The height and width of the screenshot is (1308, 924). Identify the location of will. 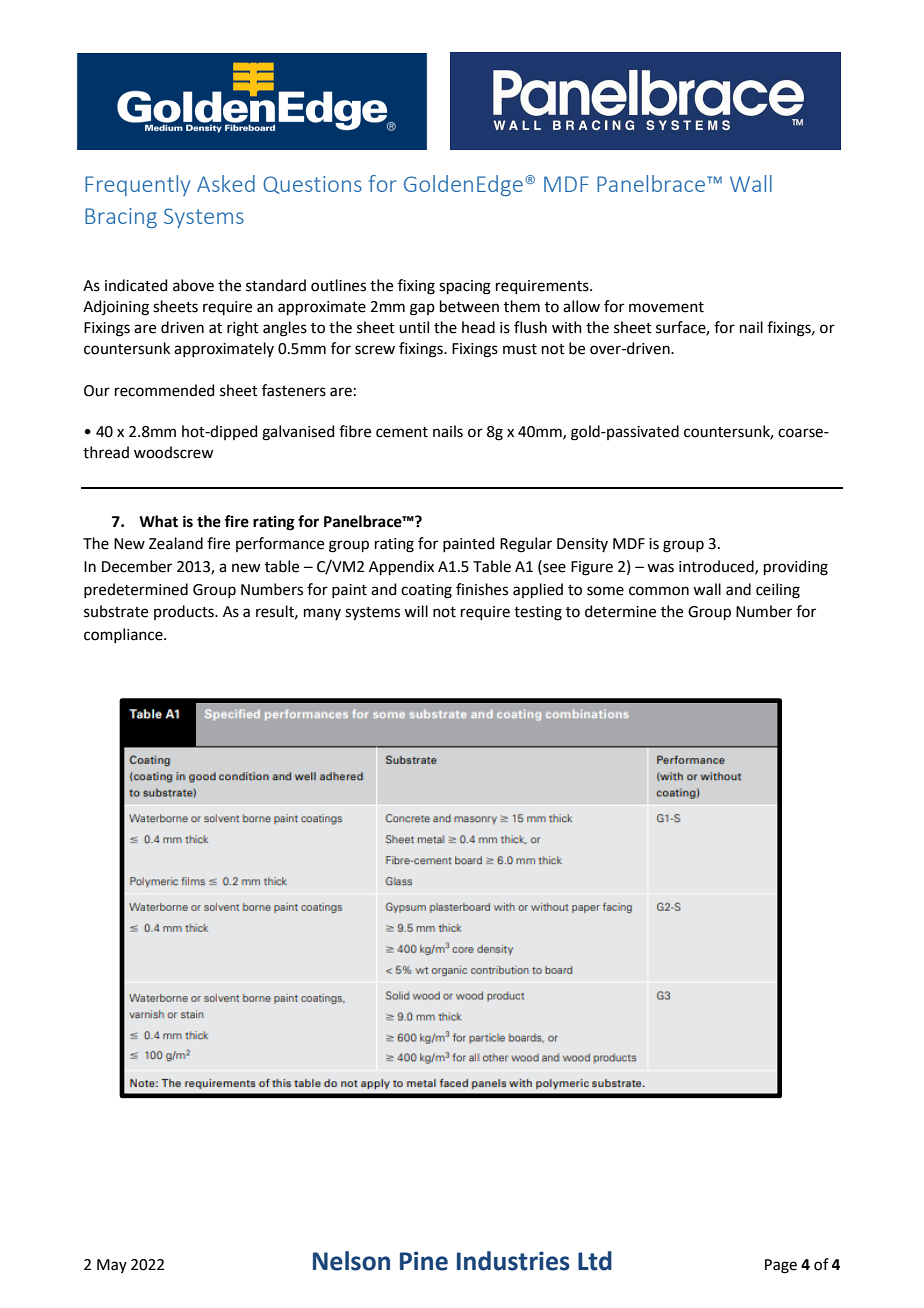
(416, 611).
